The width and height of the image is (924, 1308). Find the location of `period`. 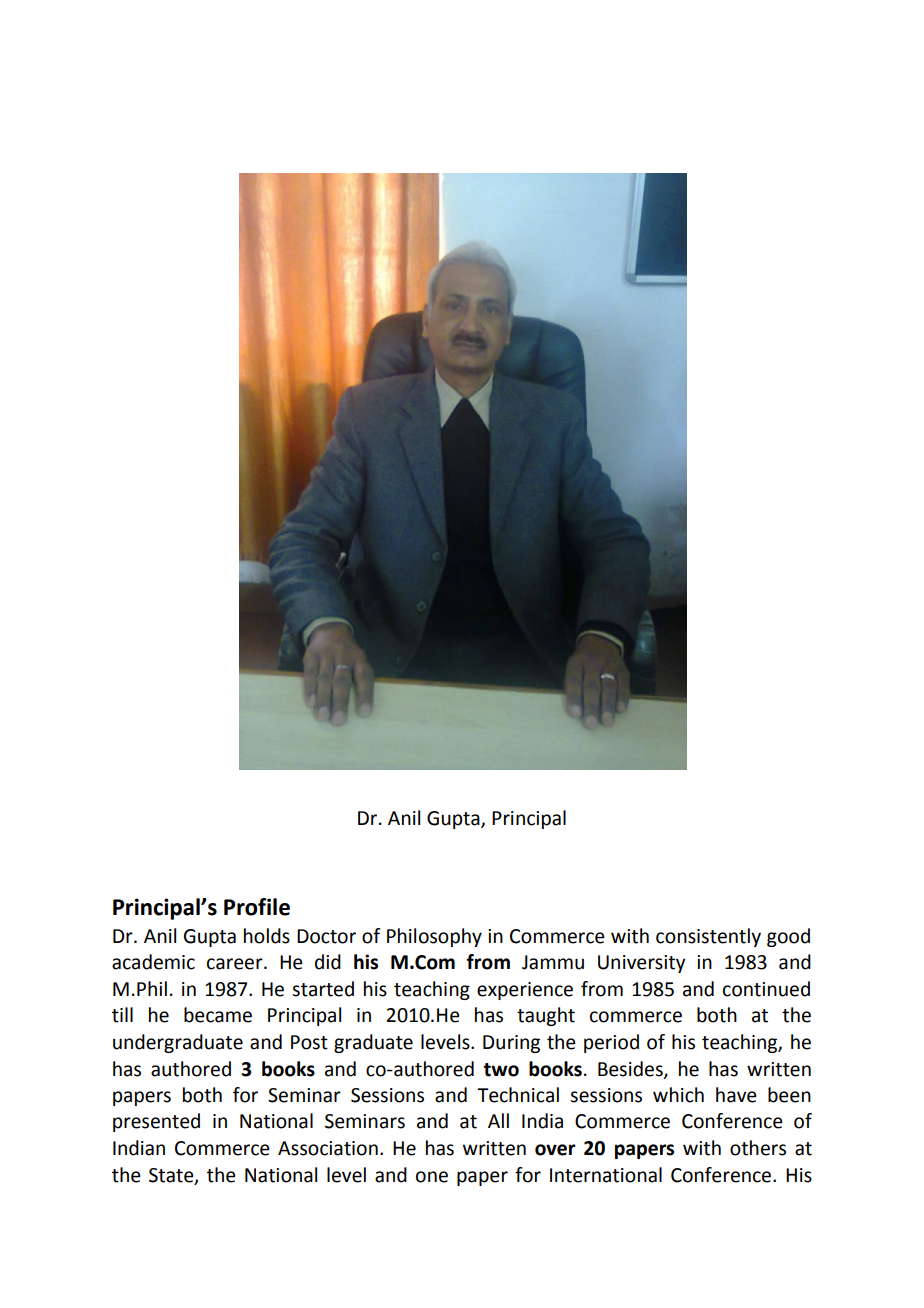

period is located at coordinates (611, 1043).
